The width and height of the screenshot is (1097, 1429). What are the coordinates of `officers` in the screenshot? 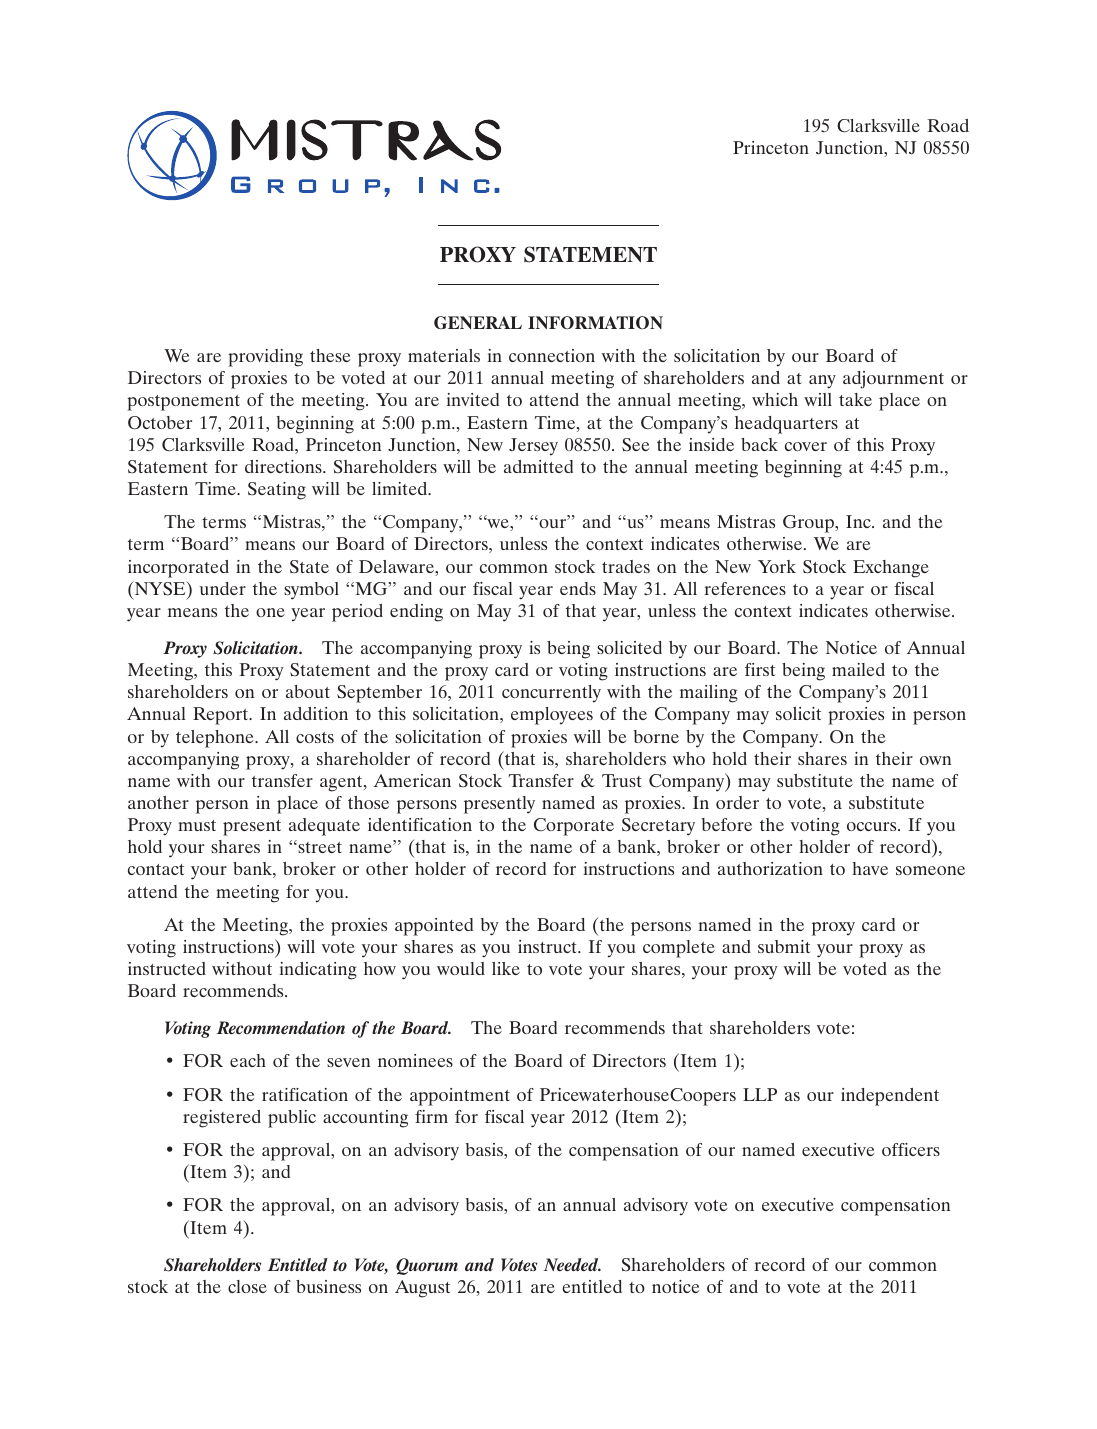 It's located at (911, 1149).
